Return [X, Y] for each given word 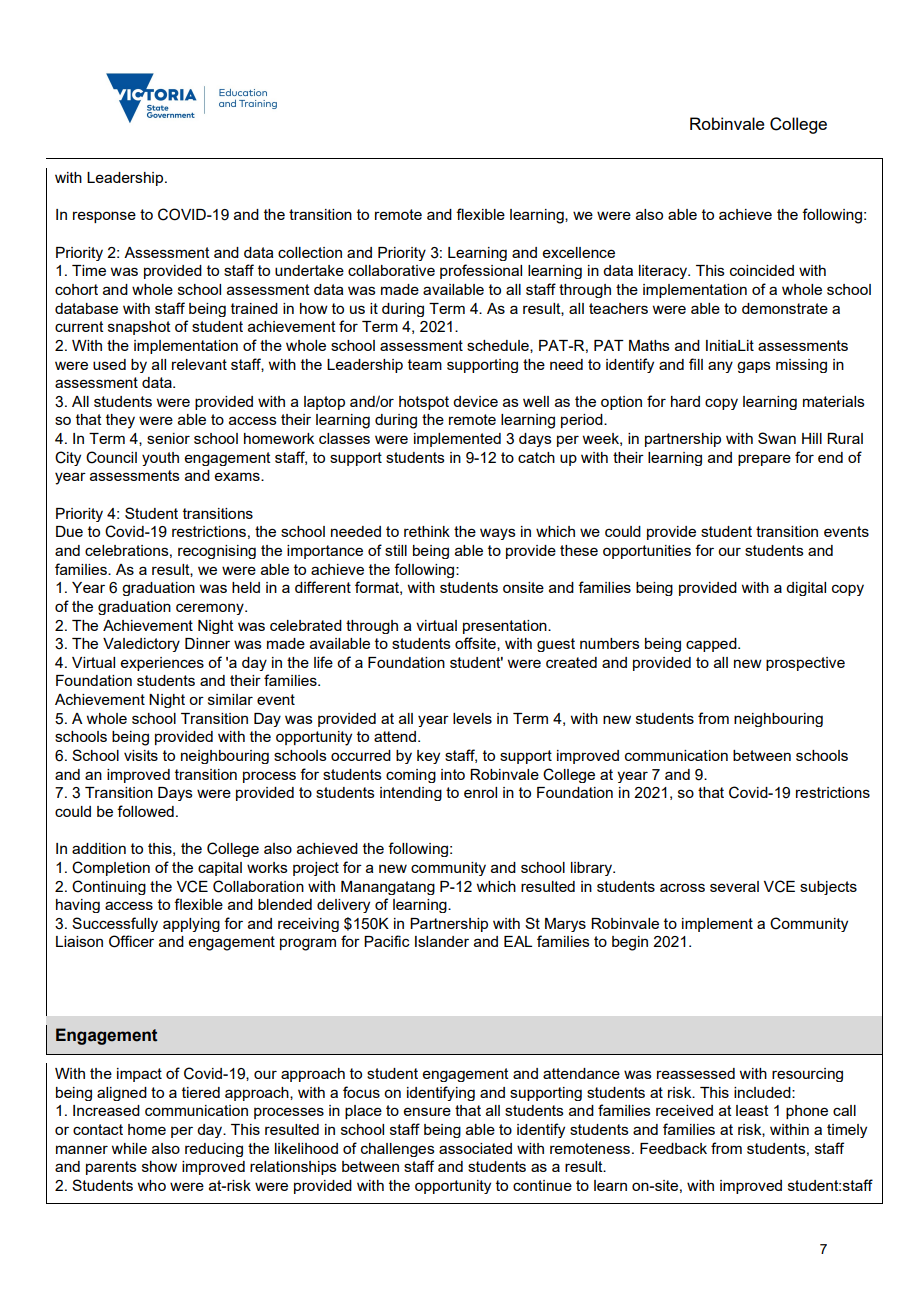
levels [472, 718]
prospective [805, 664]
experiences [162, 664]
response [104, 217]
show [159, 1166]
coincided [762, 270]
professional [481, 271]
